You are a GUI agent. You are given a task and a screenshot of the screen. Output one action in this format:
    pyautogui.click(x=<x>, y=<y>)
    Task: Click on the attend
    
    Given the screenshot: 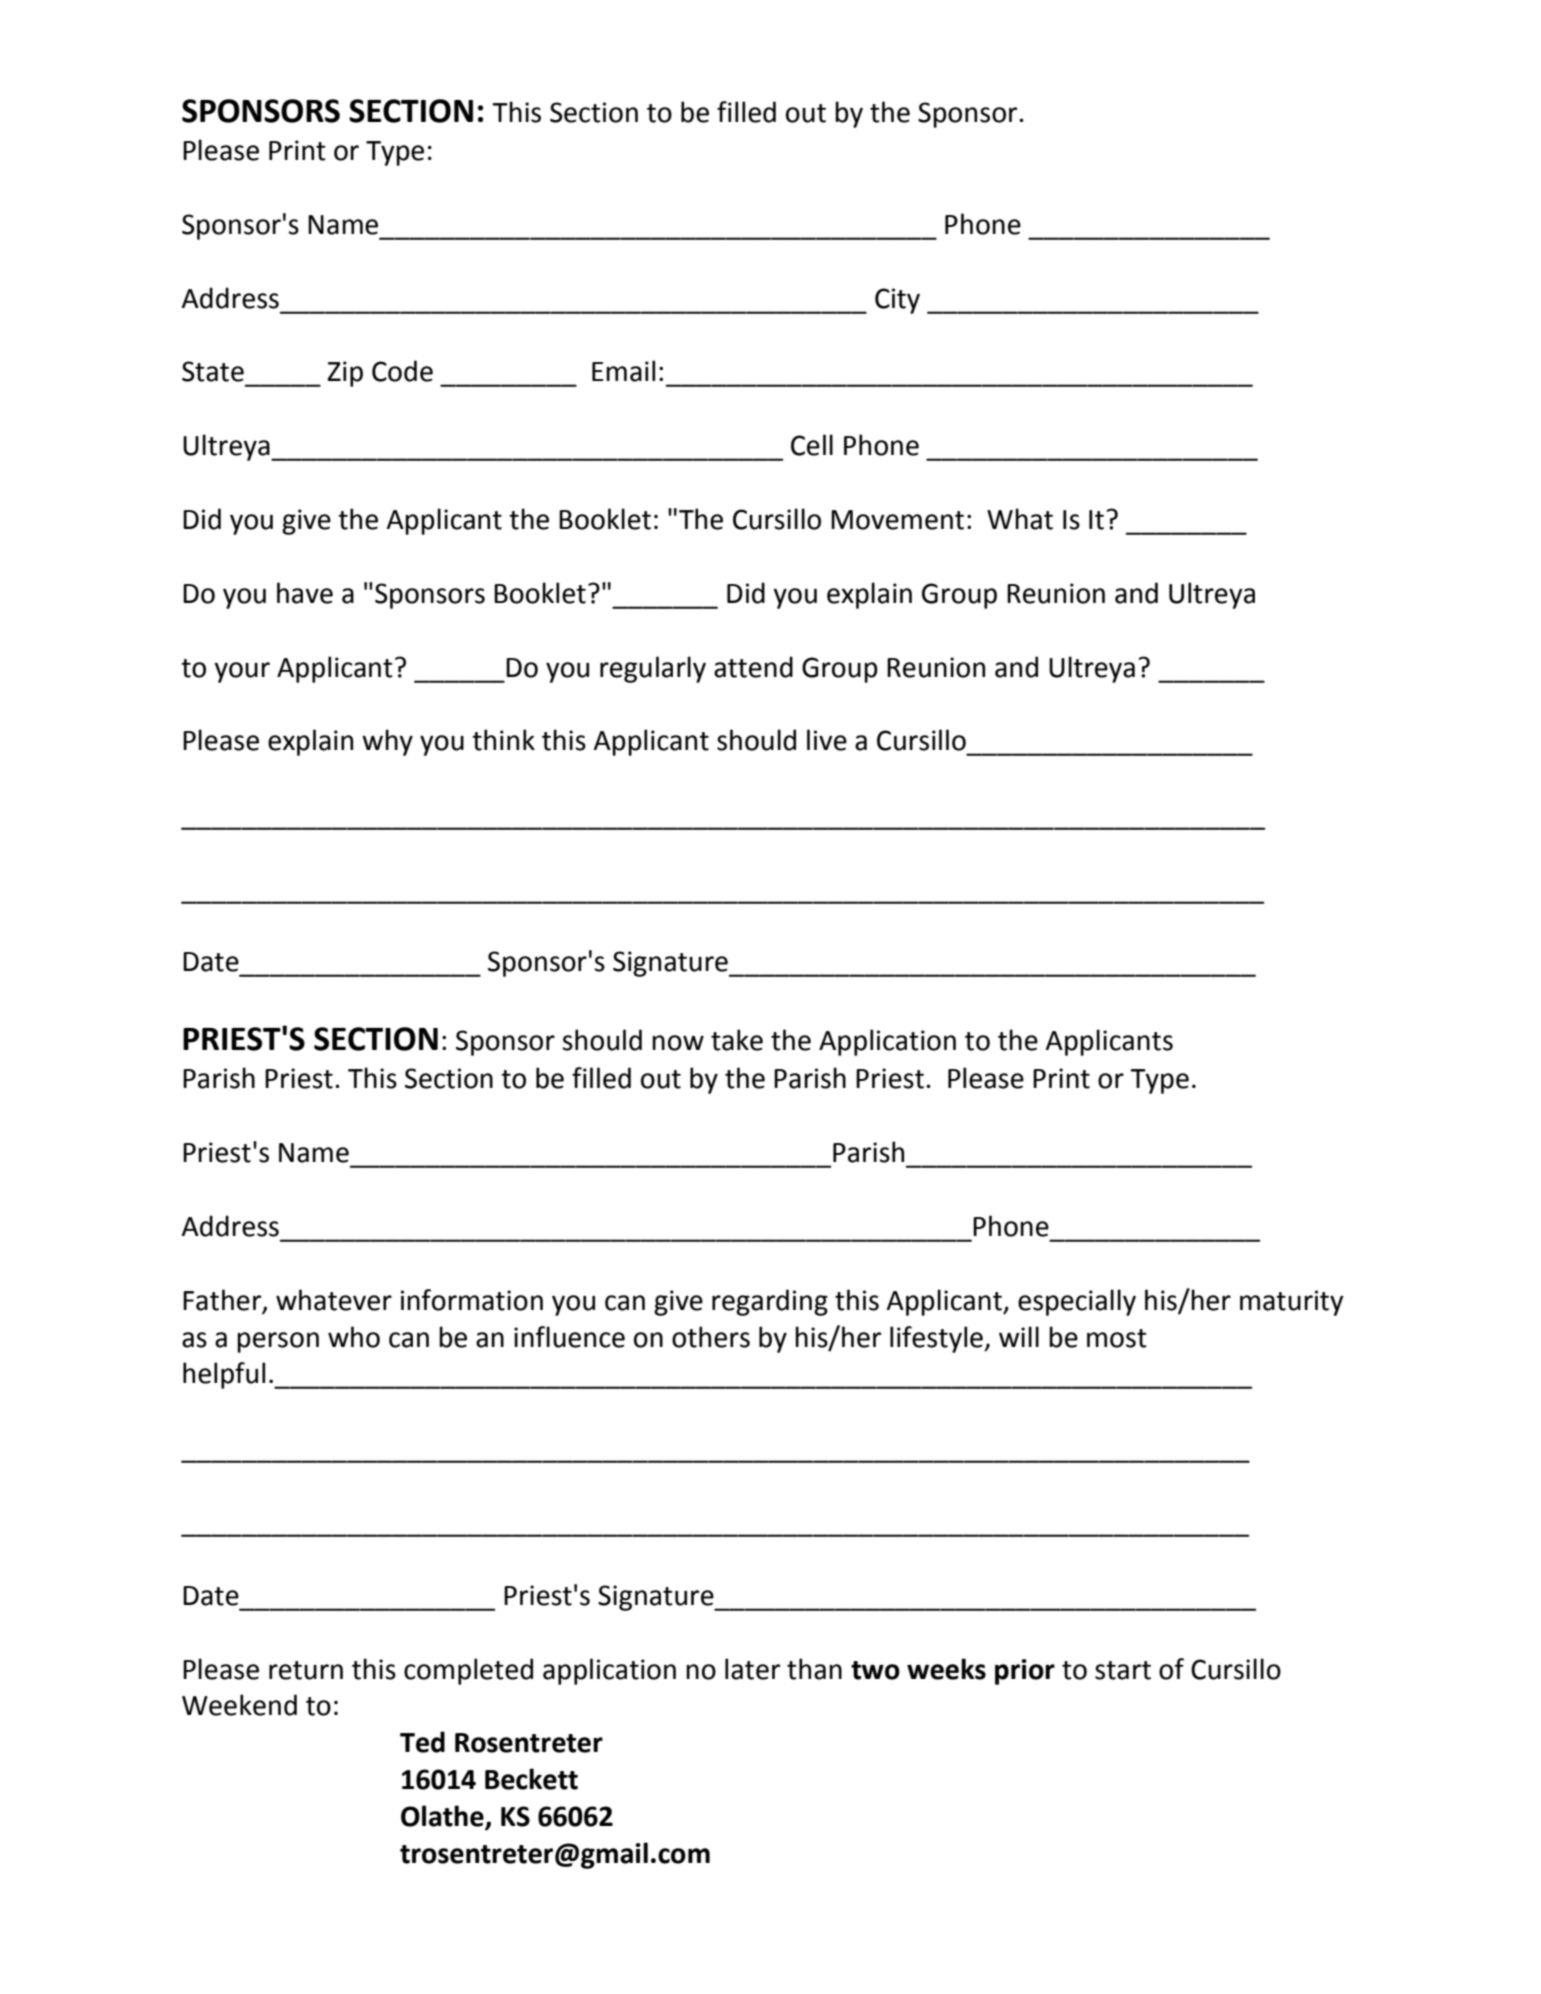 What is the action you would take?
    pyautogui.click(x=753, y=667)
